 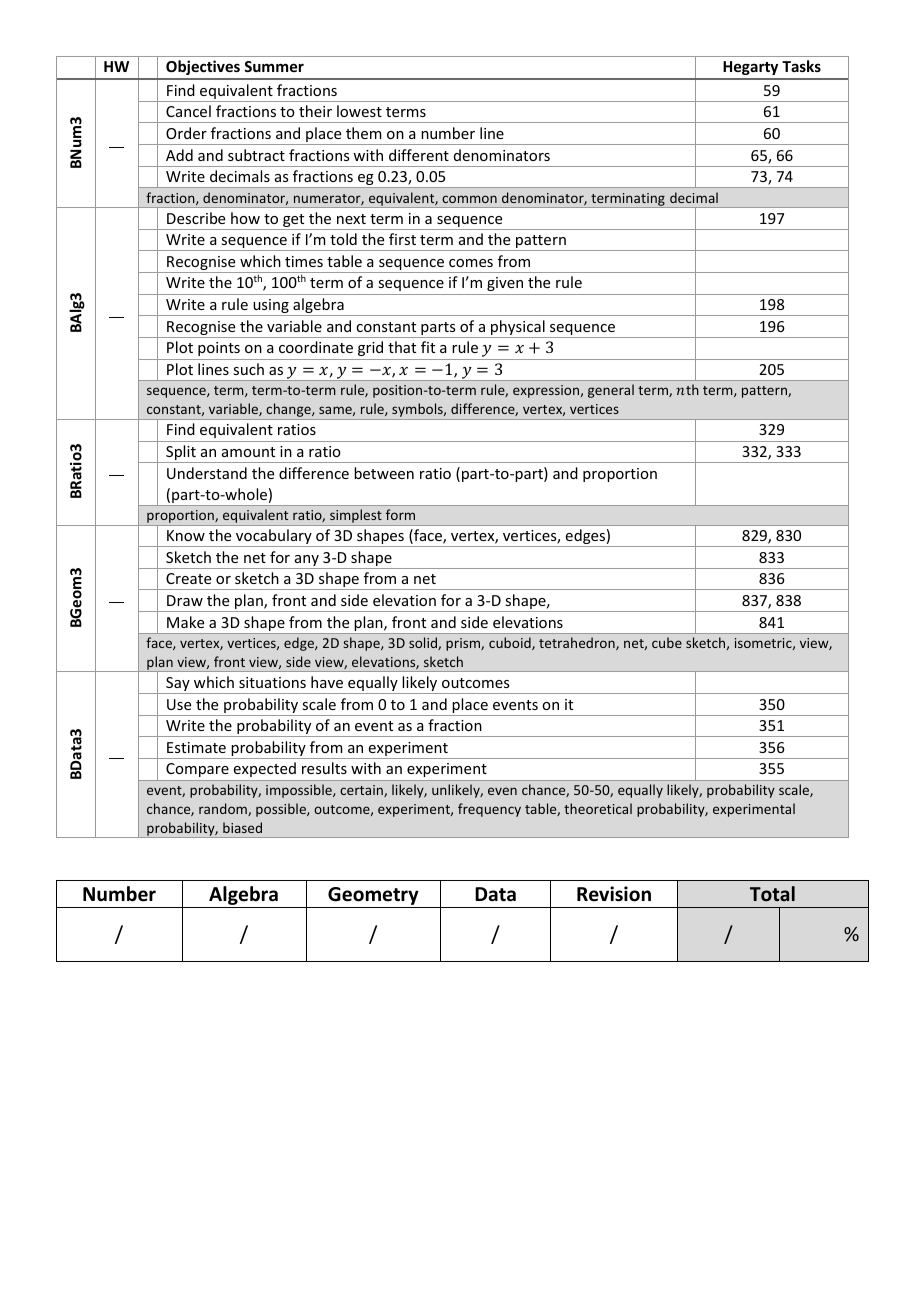 I want to click on cuboid, so click(x=511, y=643).
